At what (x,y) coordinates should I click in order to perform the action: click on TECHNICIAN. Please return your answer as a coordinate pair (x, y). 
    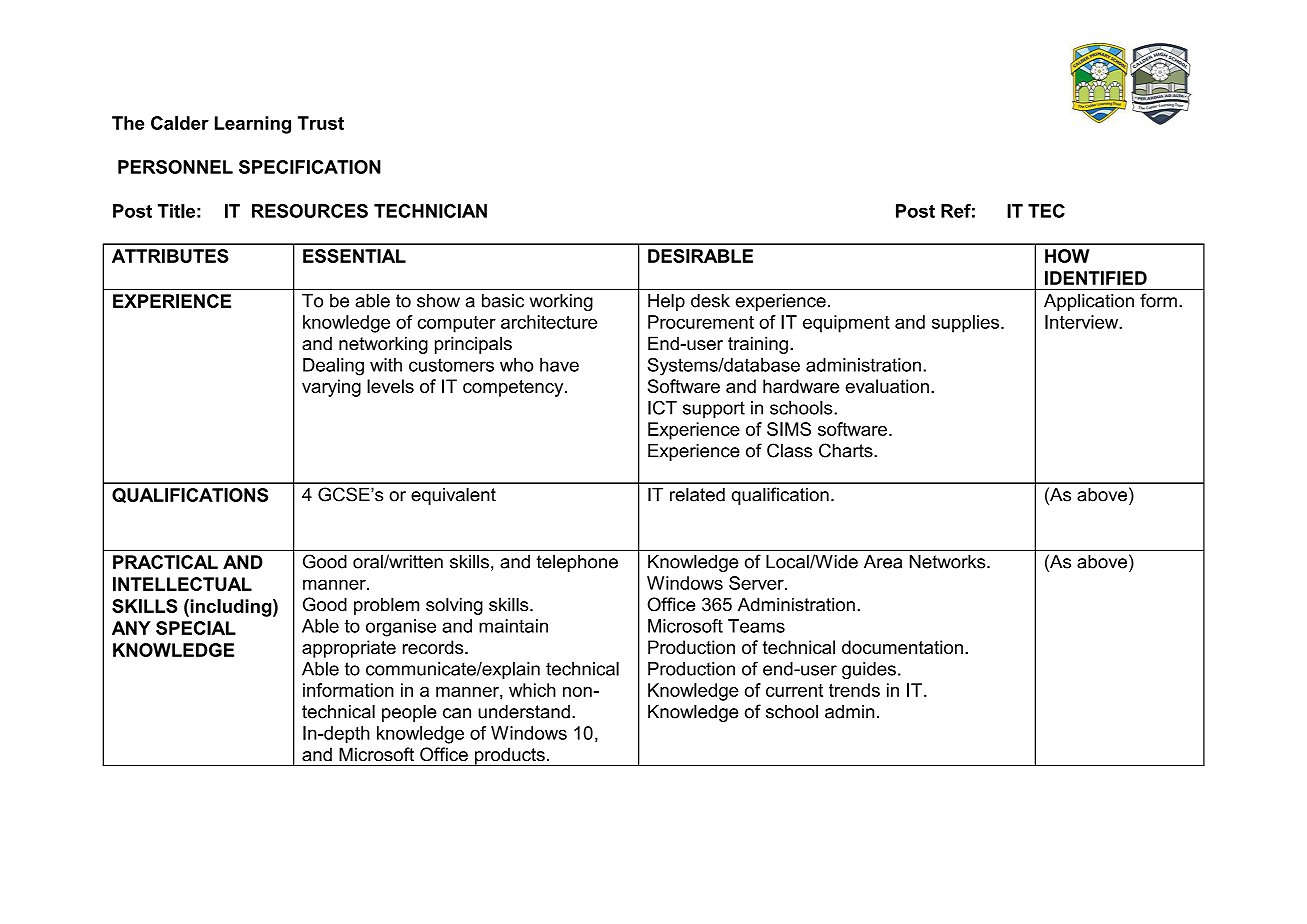
    Looking at the image, I should click on (430, 211).
